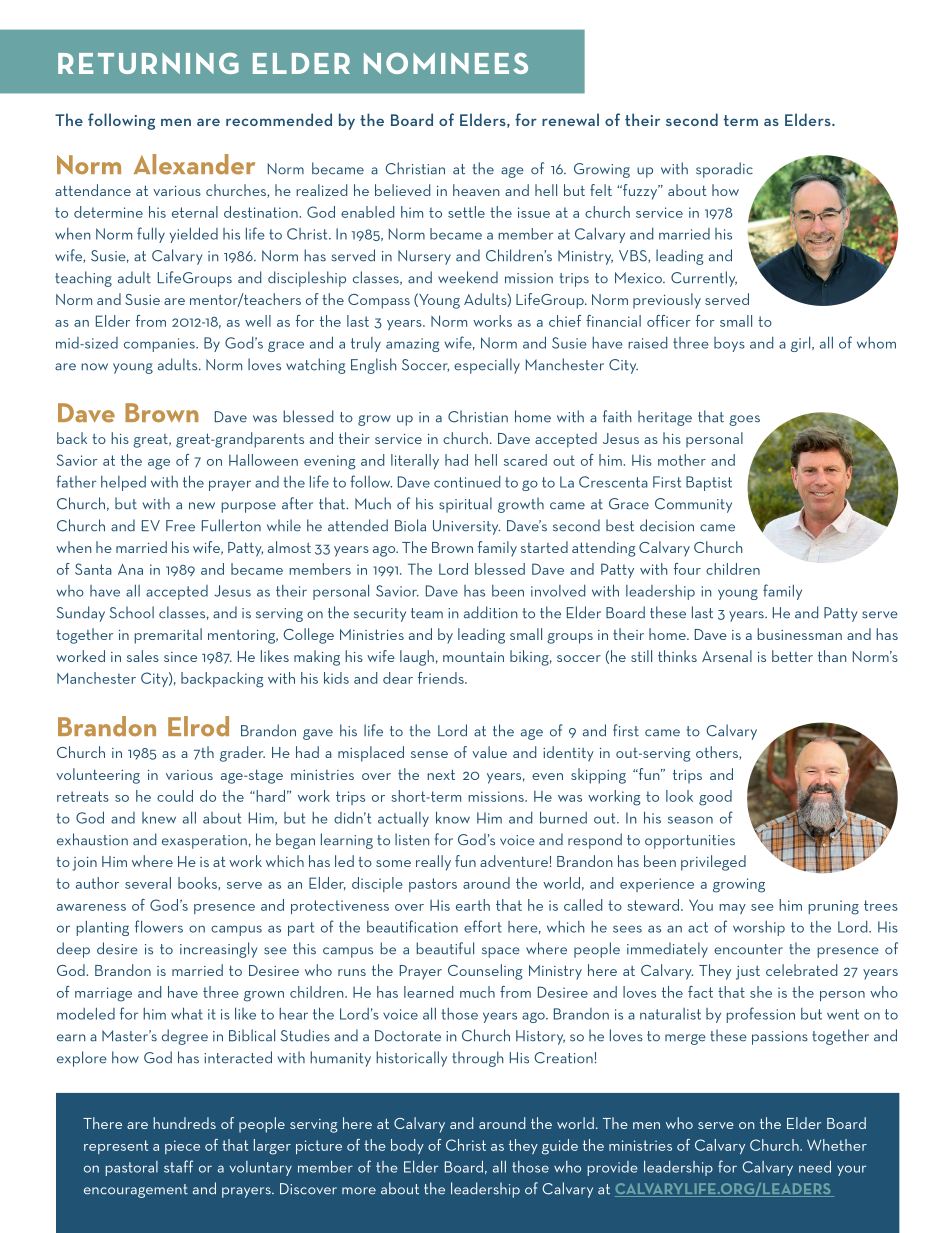  I want to click on sporadic, so click(724, 170).
